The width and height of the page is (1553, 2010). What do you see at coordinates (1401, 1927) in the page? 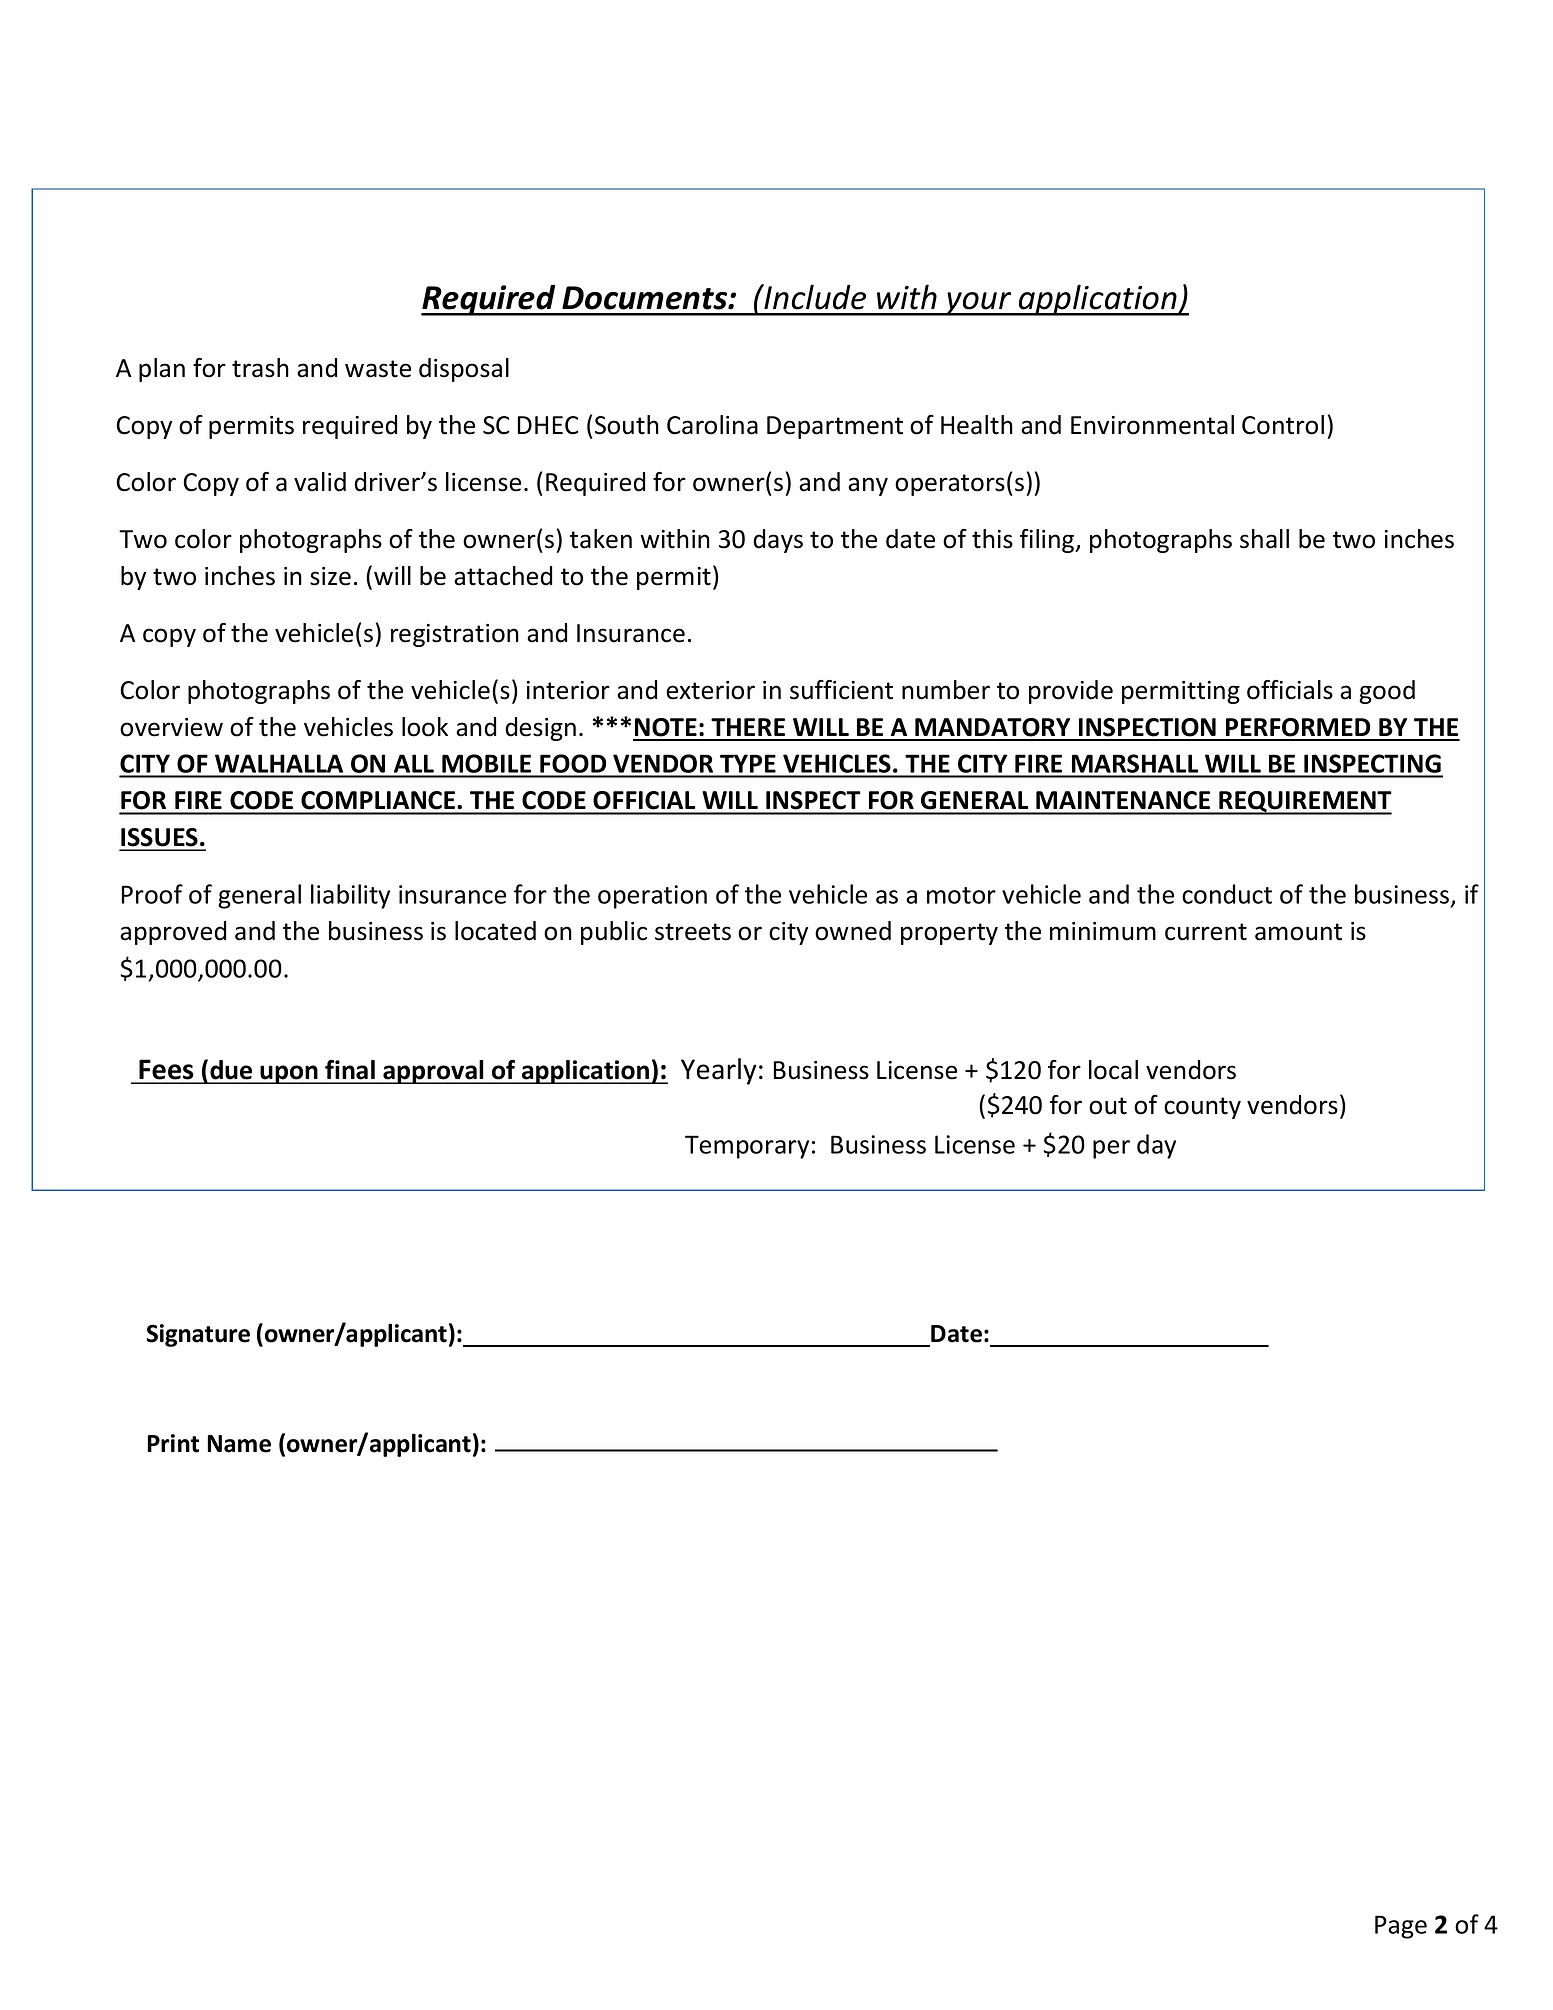
I see `Page` at bounding box center [1401, 1927].
